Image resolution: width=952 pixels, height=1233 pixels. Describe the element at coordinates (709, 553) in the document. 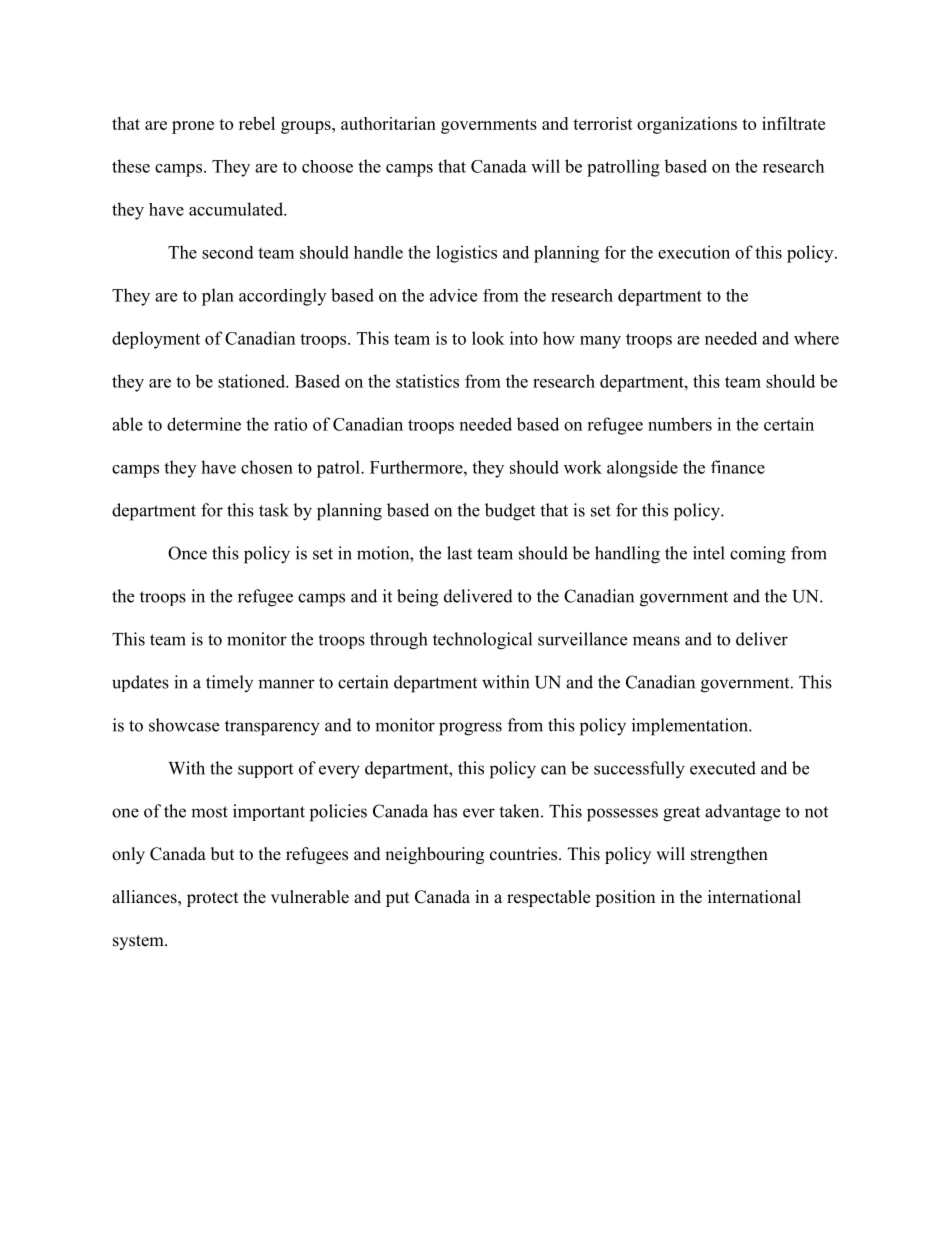

I see `intel` at that location.
